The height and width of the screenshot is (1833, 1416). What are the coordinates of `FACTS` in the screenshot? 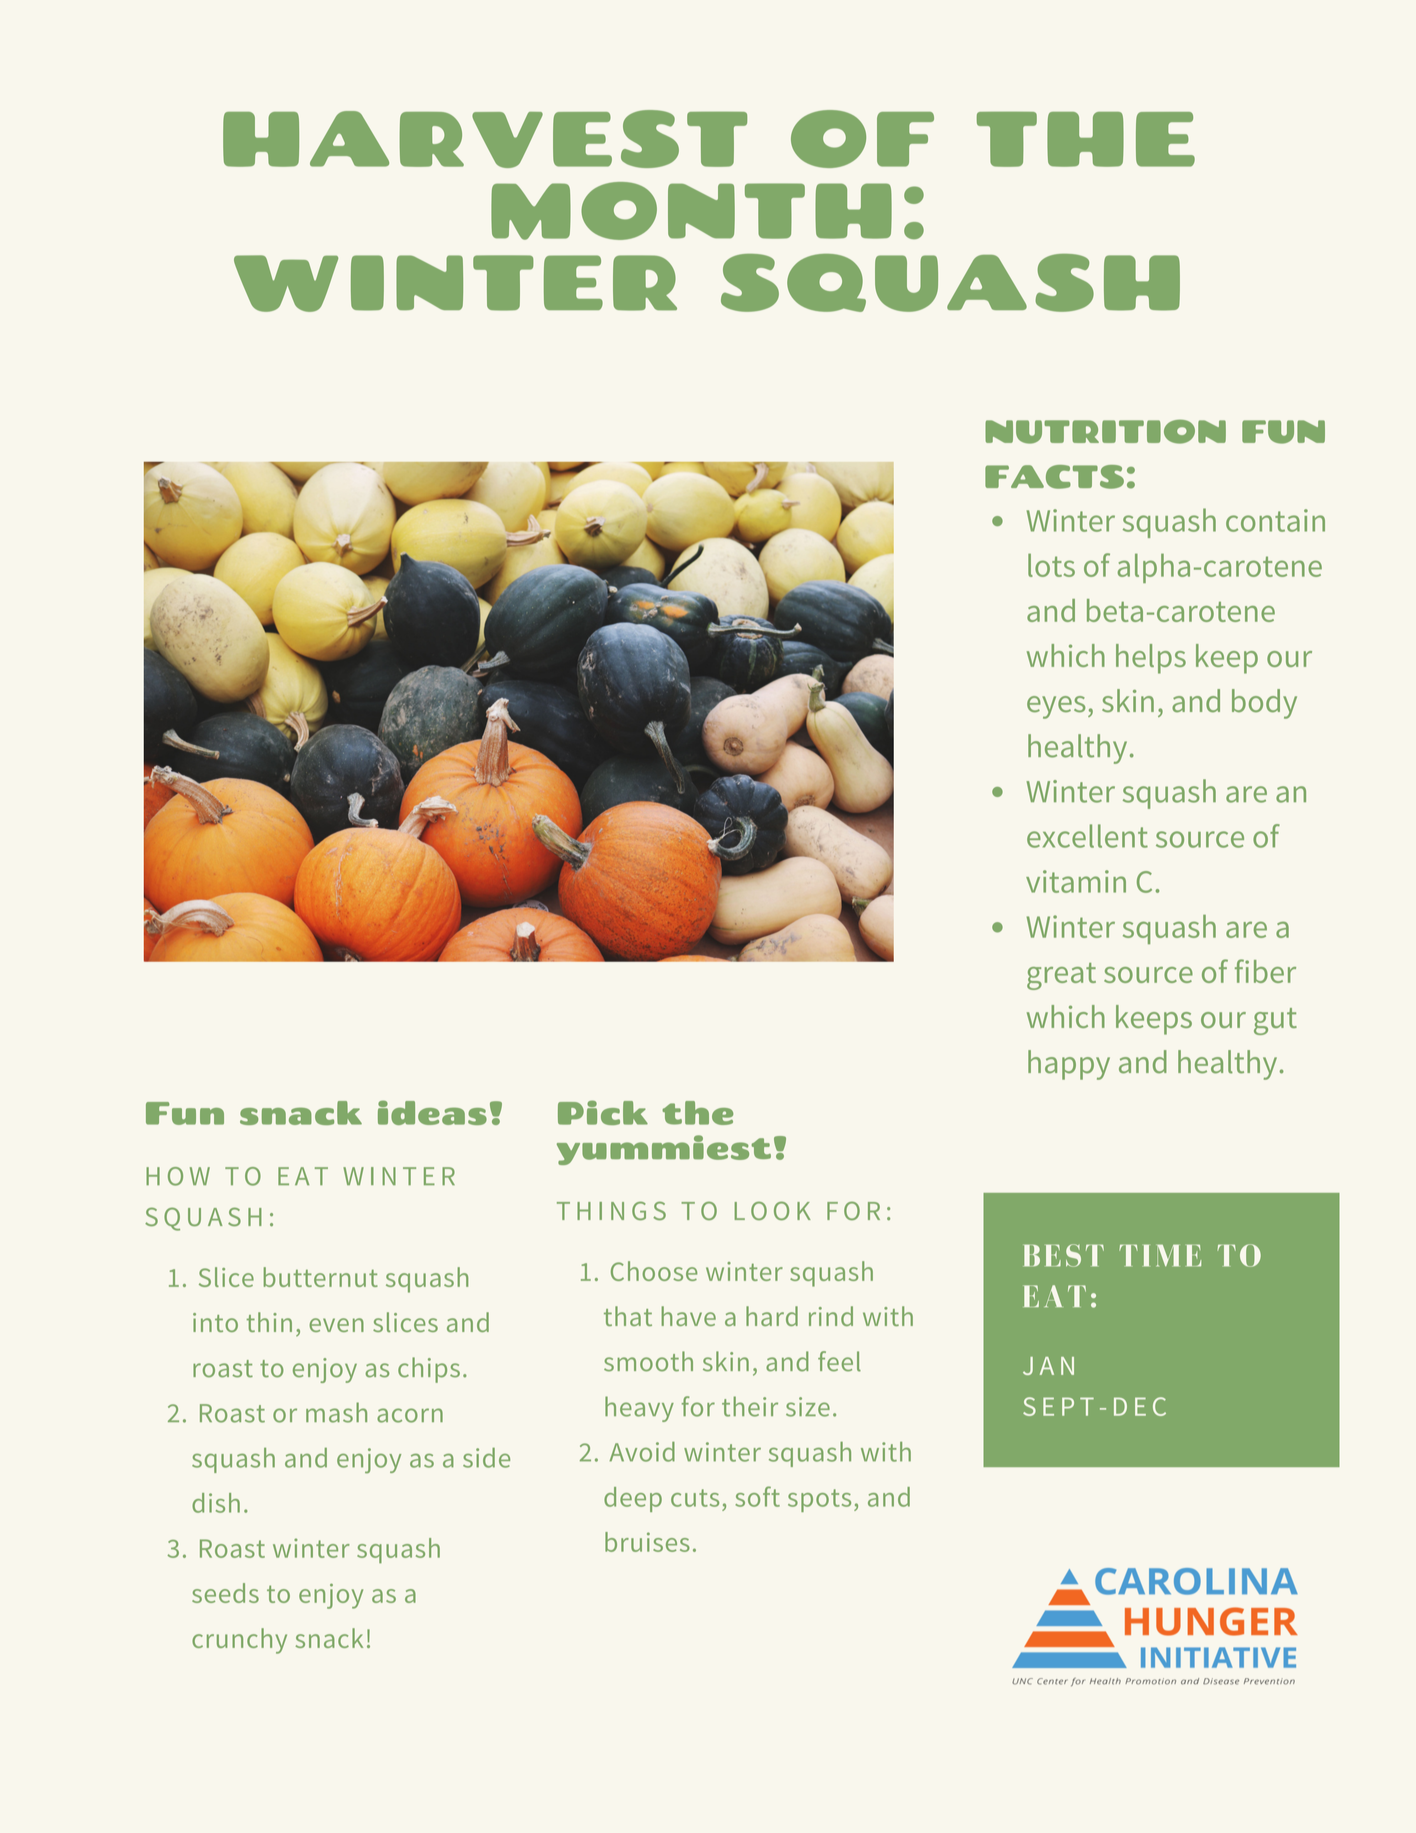 It's located at (1054, 477).
